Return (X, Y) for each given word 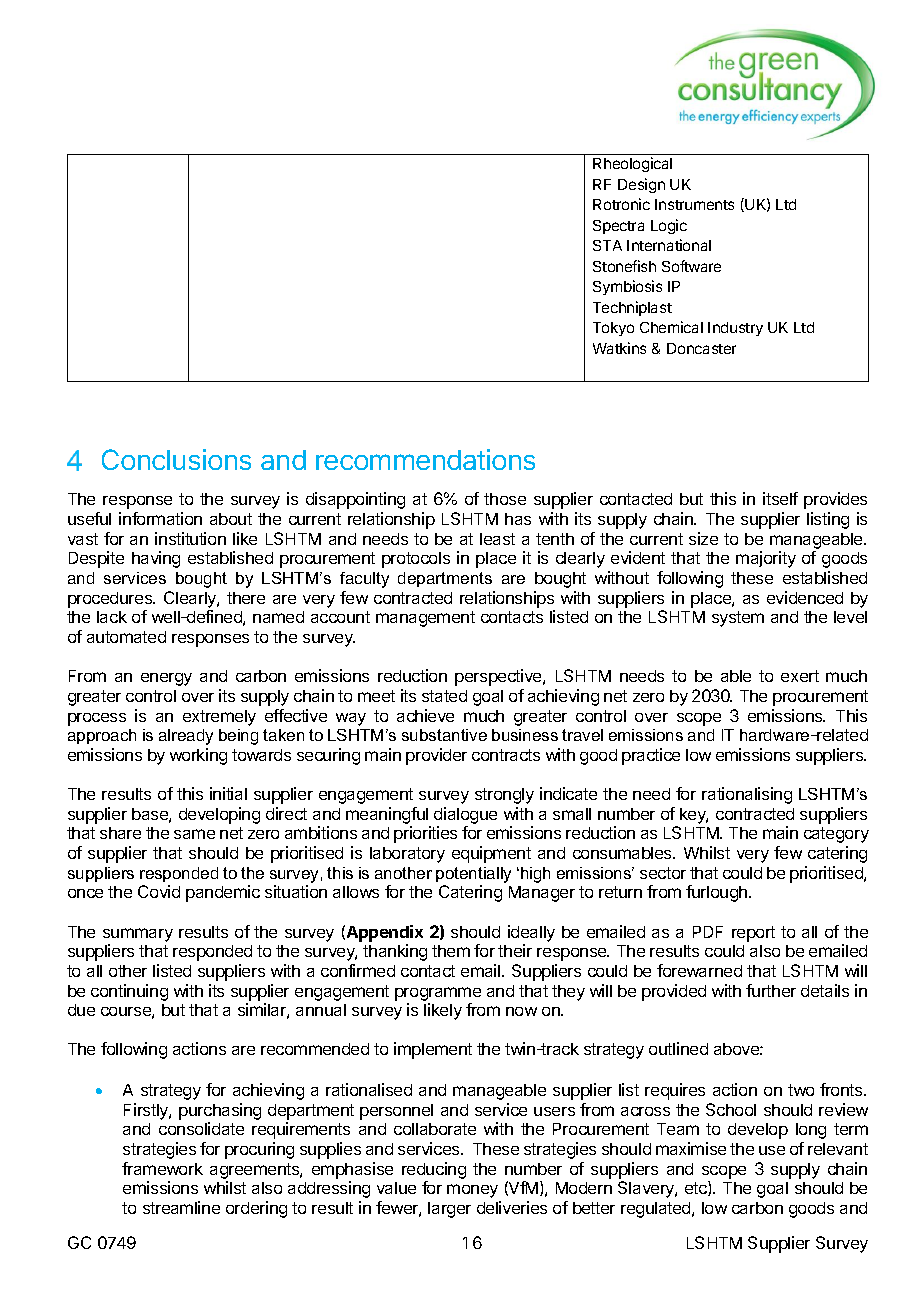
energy (166, 679)
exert (800, 676)
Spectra (618, 227)
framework (162, 1168)
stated (444, 696)
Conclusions (176, 459)
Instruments (694, 204)
